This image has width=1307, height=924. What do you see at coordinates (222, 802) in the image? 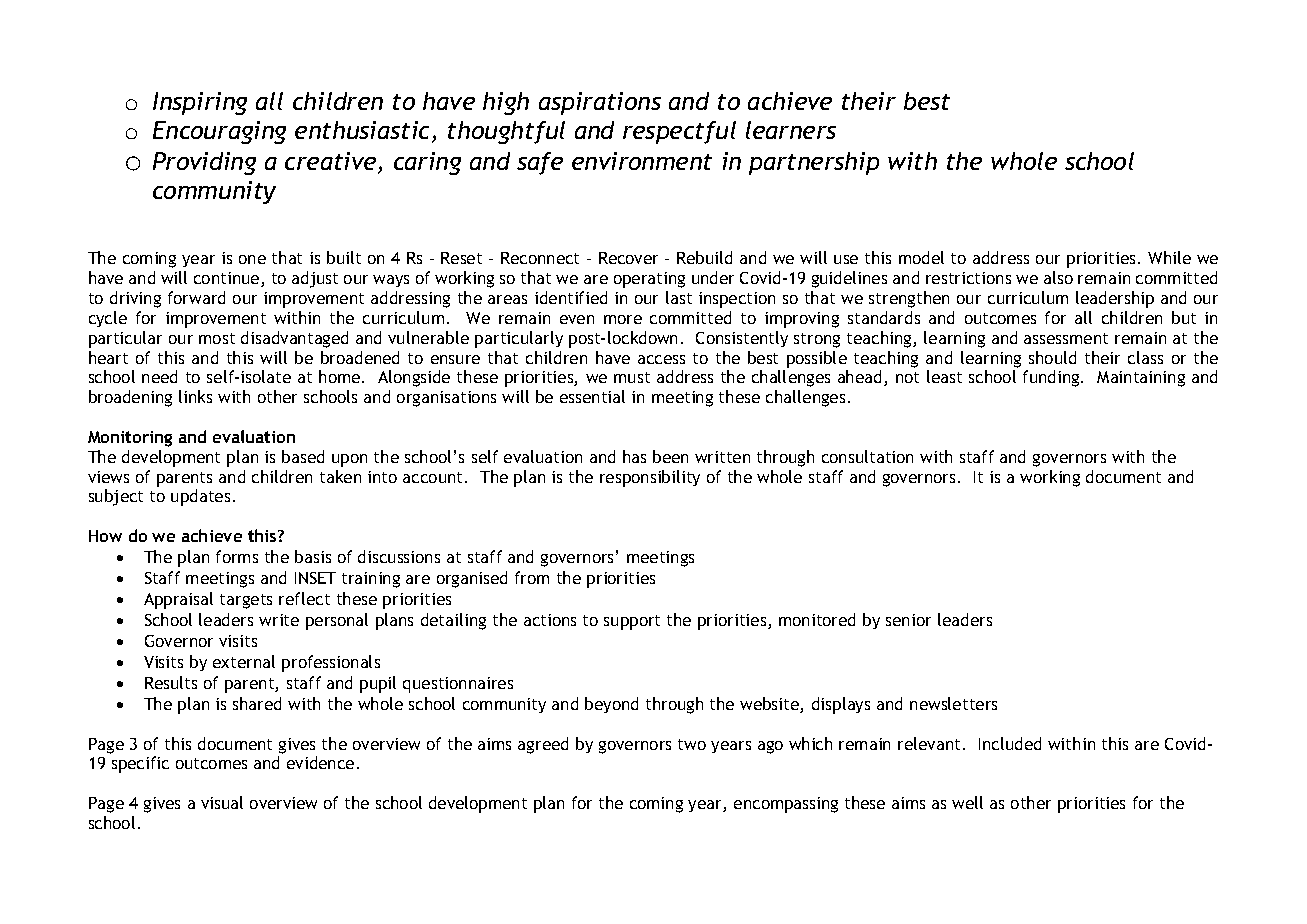
I see `visual` at bounding box center [222, 802].
